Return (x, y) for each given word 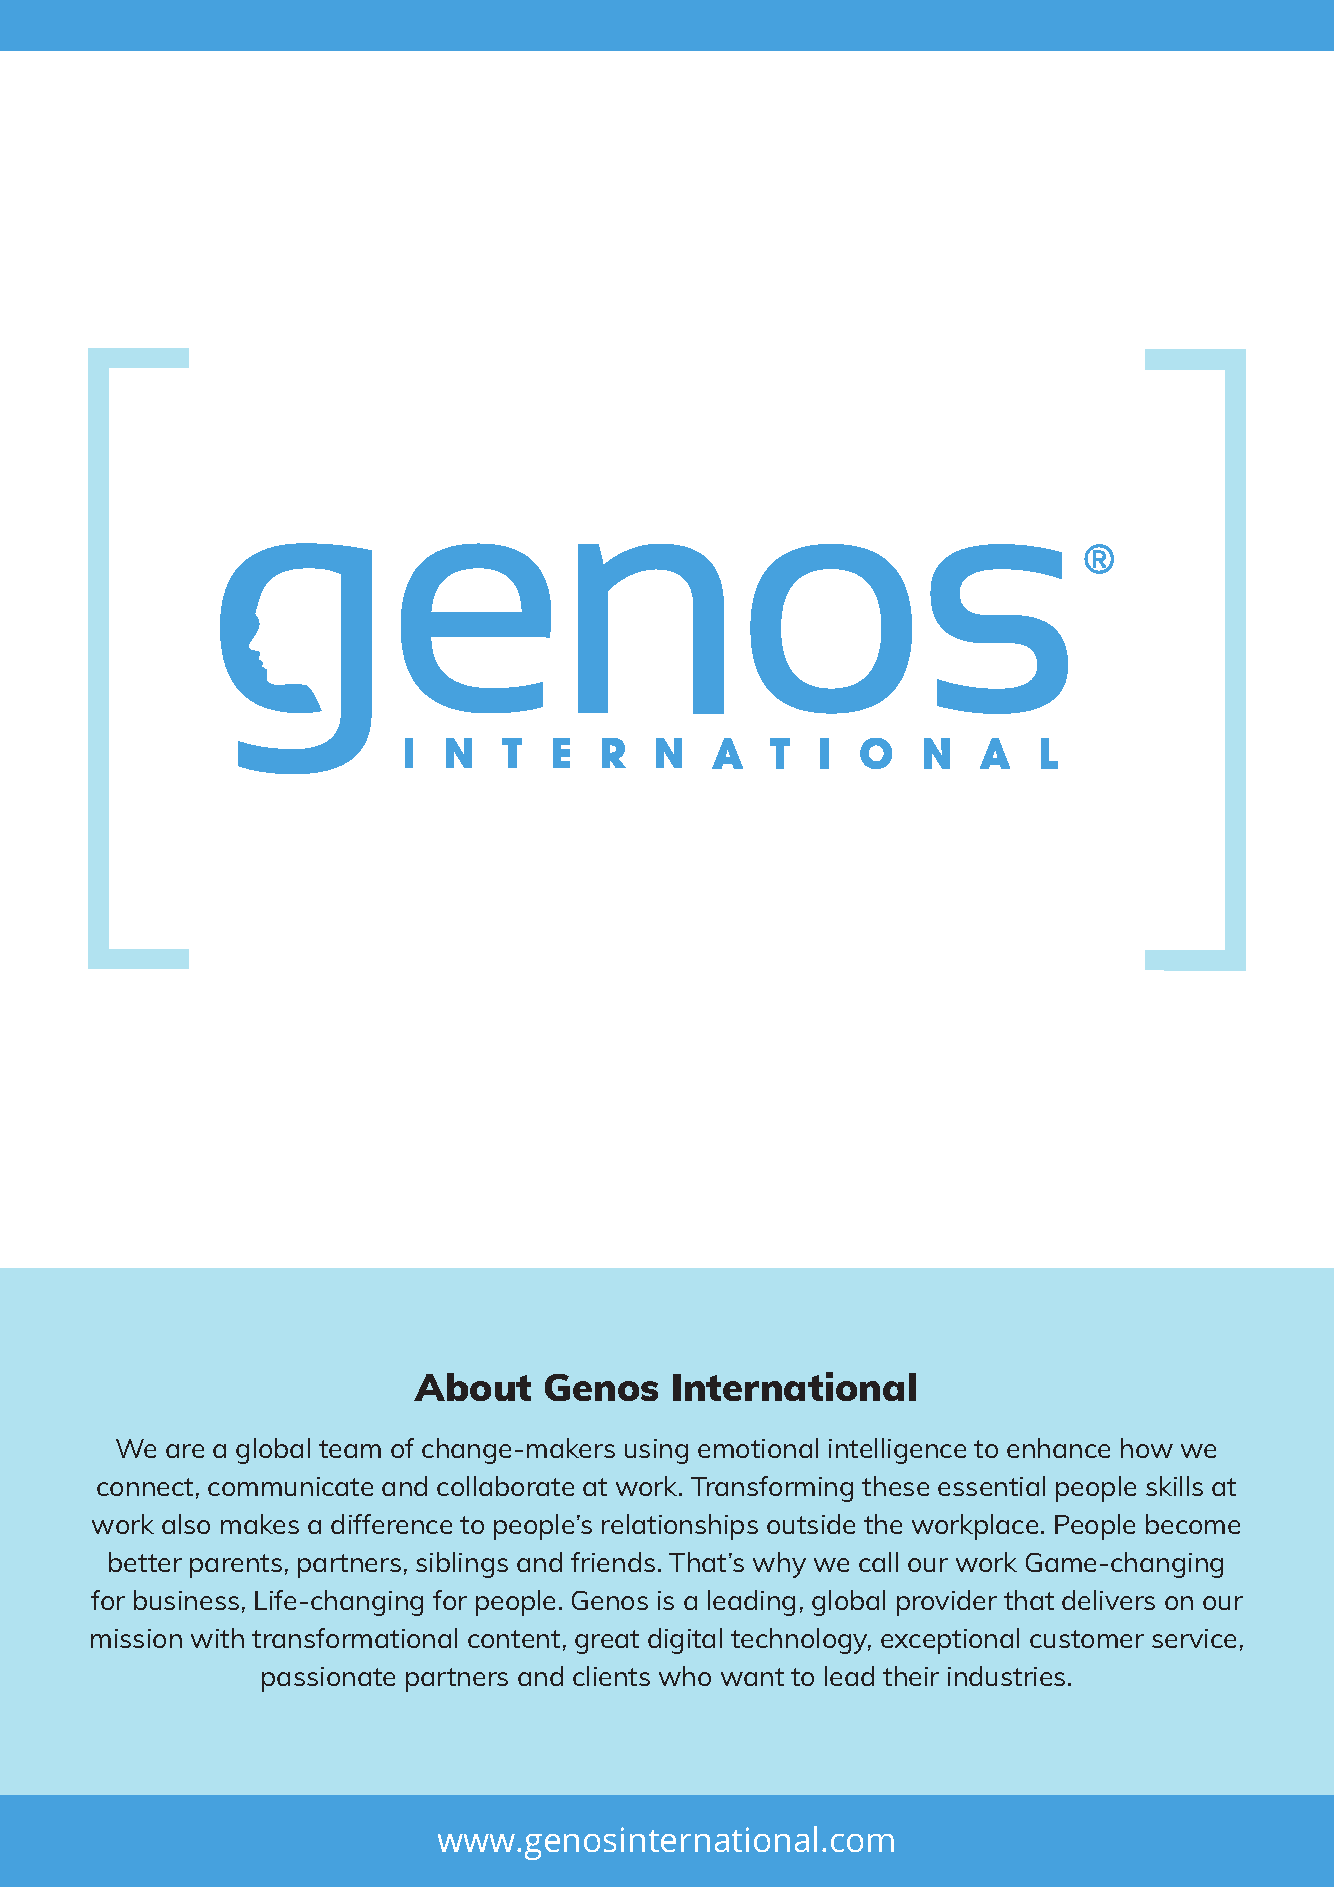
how (1147, 1448)
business (186, 1600)
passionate (328, 1679)
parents (236, 1566)
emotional (758, 1448)
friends (613, 1562)
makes (260, 1524)
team (350, 1449)
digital (685, 1641)
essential (991, 1486)
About (472, 1387)
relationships (680, 1527)
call (878, 1562)
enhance (1058, 1448)
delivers (1108, 1600)
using (656, 1451)
